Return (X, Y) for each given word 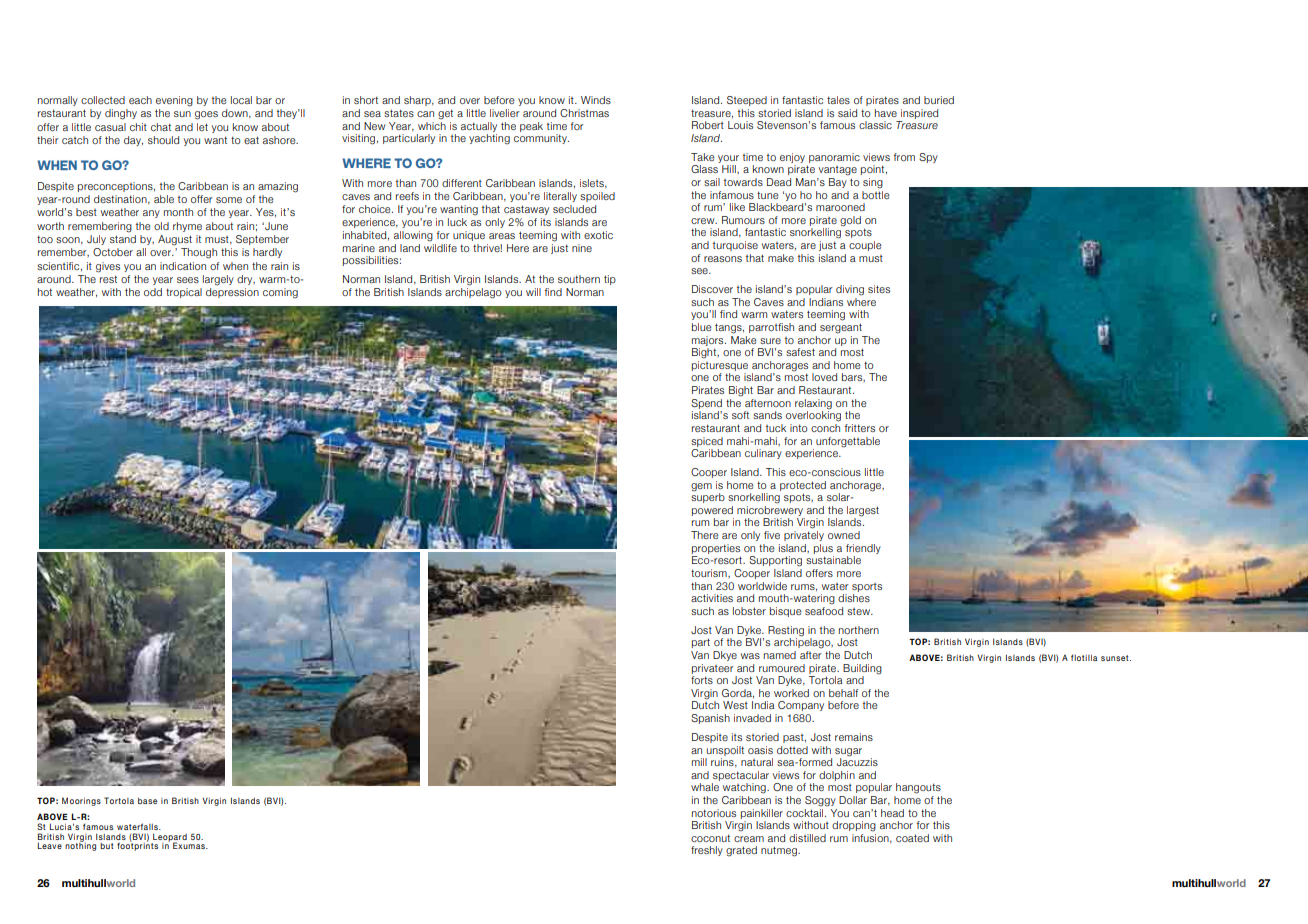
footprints (137, 846)
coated (912, 838)
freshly (707, 851)
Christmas (584, 113)
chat (161, 127)
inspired (919, 114)
